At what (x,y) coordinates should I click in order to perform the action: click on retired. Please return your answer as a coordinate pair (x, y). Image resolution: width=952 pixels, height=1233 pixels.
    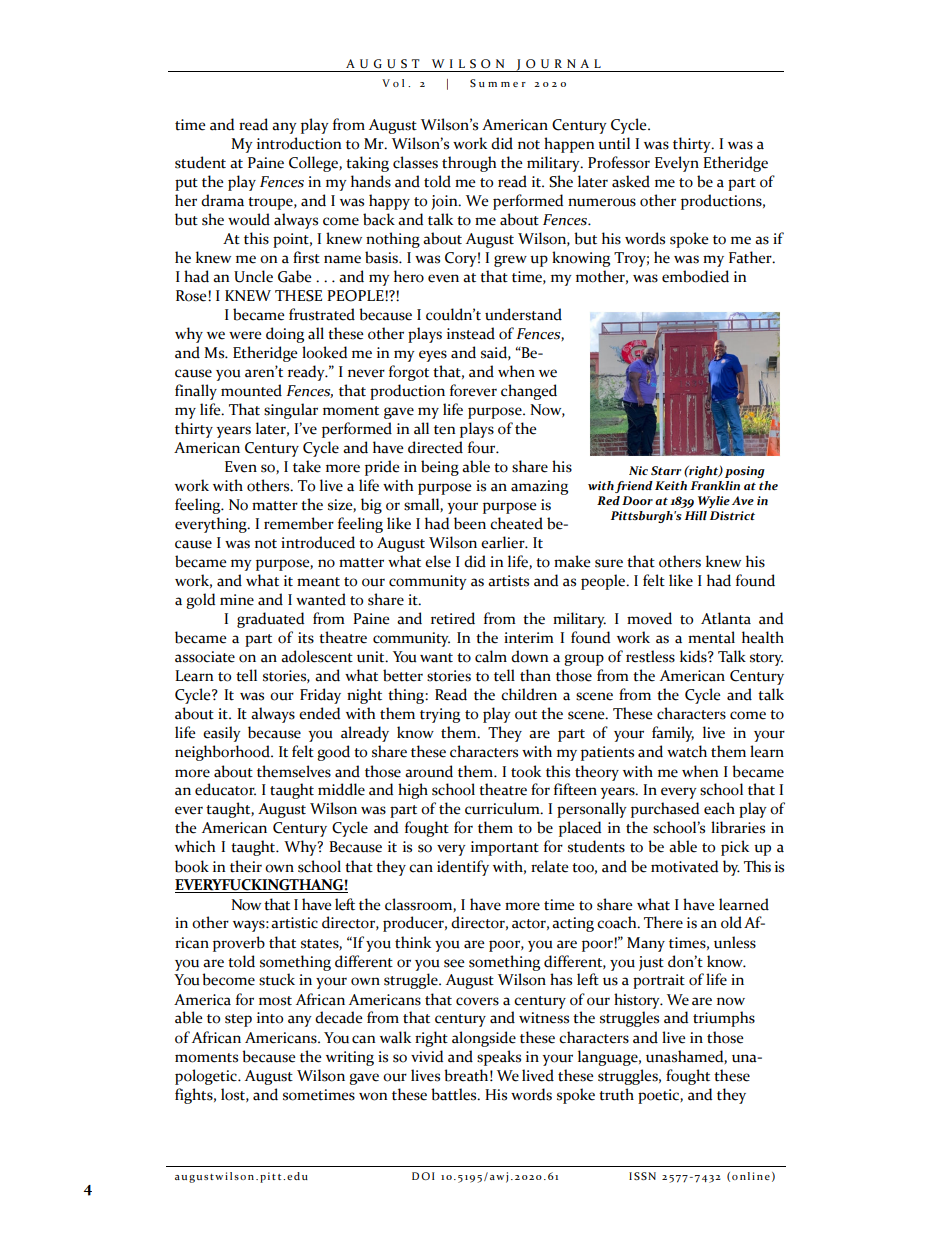
    Looking at the image, I should click on (453, 618).
